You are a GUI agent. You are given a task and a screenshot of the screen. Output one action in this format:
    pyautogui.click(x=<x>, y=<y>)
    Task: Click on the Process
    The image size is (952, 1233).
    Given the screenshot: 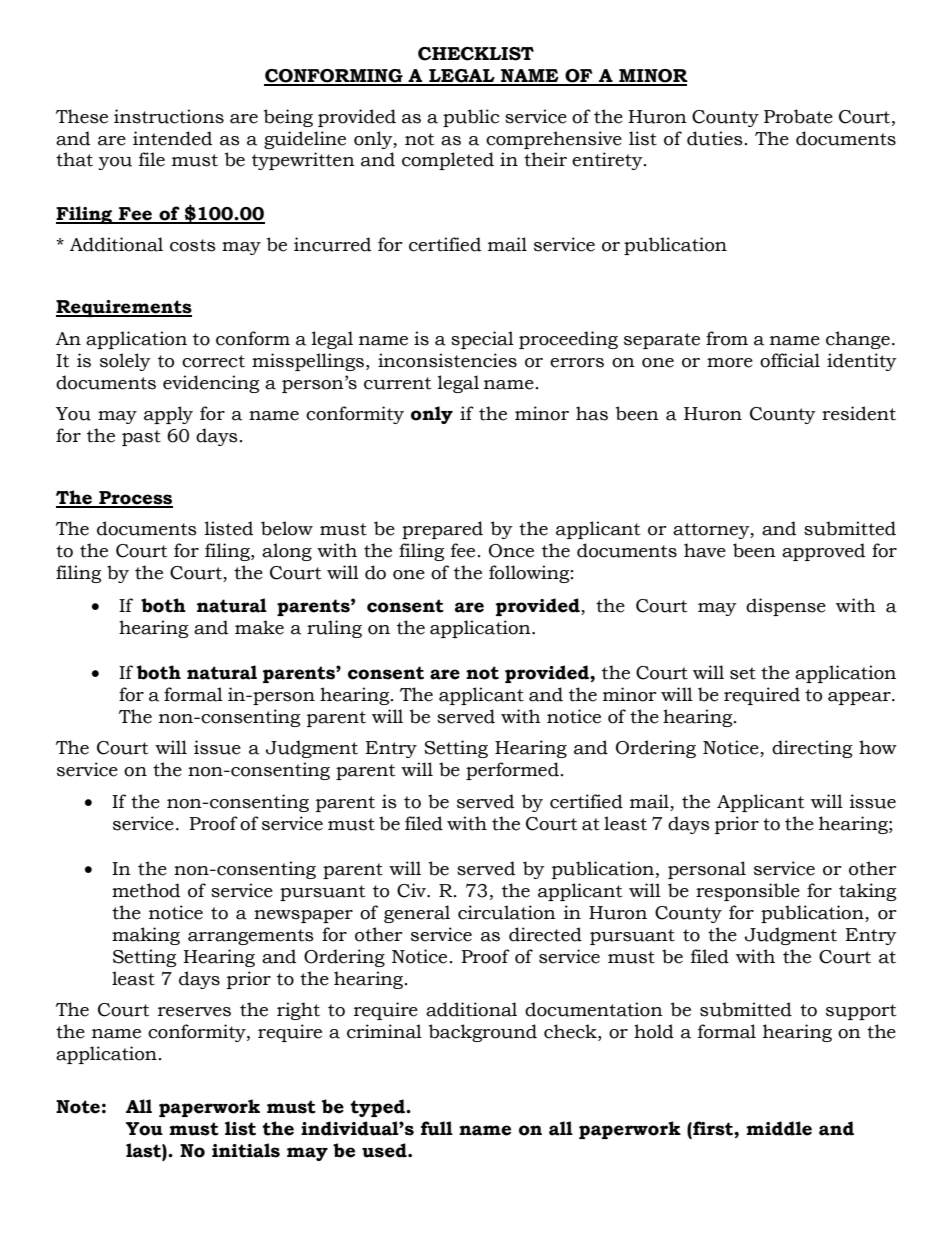 What is the action you would take?
    pyautogui.click(x=135, y=499)
